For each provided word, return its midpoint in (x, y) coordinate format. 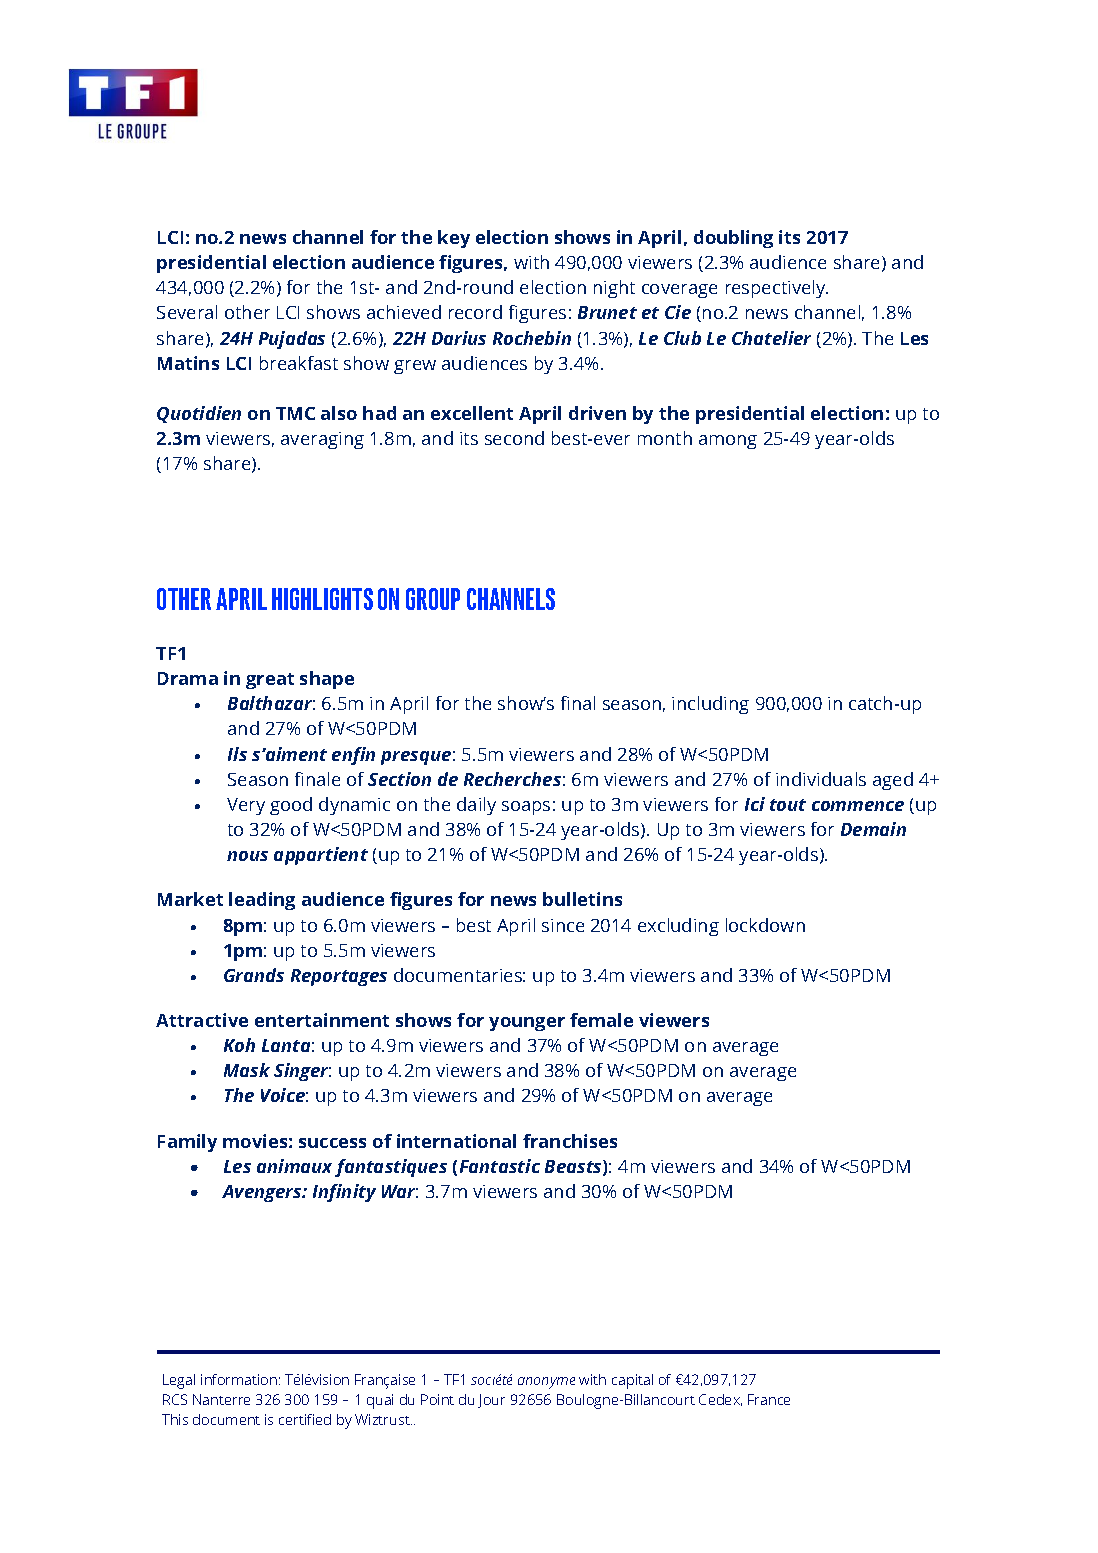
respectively (777, 289)
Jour (491, 1401)
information (239, 1379)
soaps (526, 808)
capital (632, 1381)
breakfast (299, 363)
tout (788, 805)
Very (246, 806)
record (475, 312)
